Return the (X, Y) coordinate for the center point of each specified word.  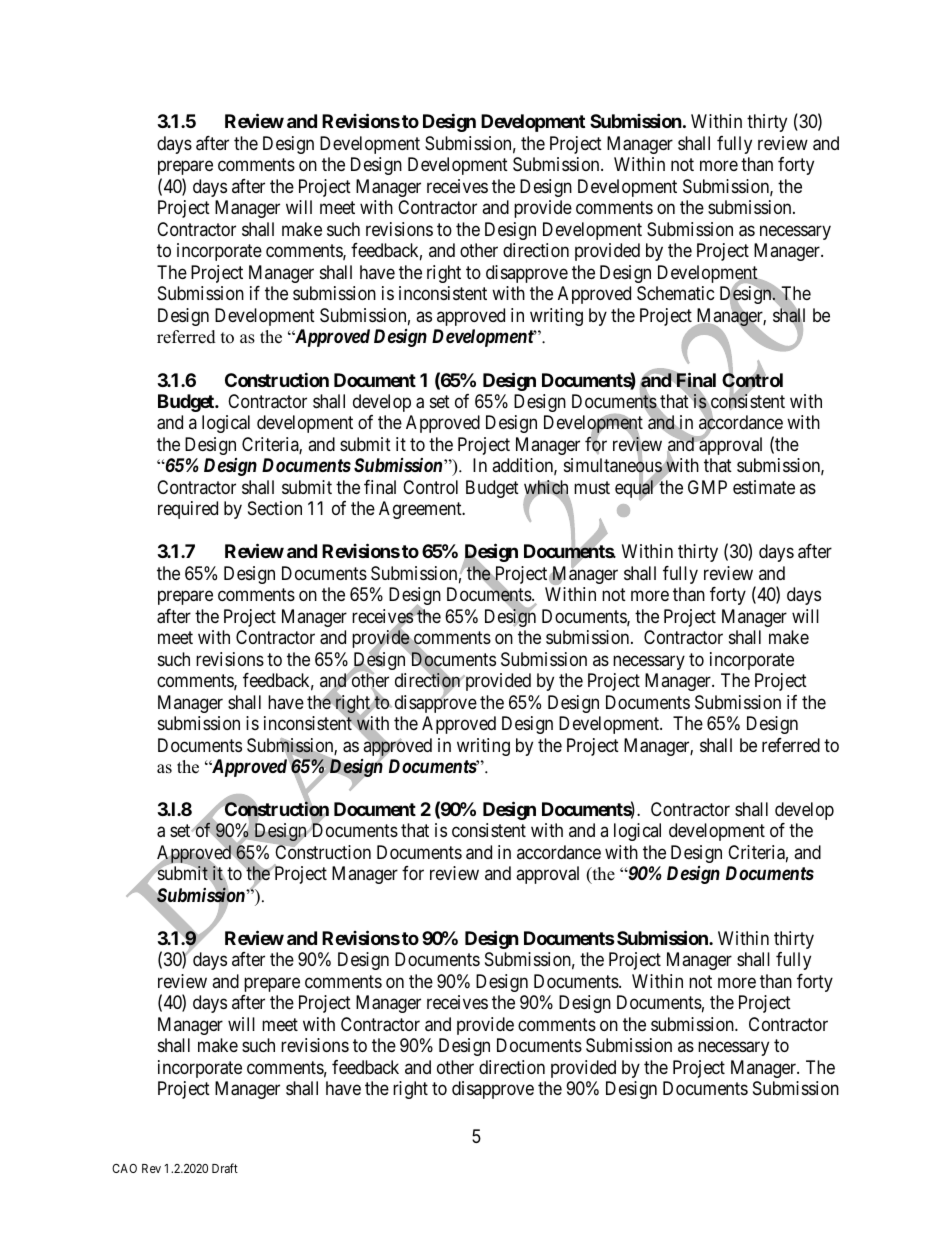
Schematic (676, 293)
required (188, 510)
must (592, 487)
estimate (764, 487)
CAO (124, 1168)
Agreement (421, 510)
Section (275, 508)
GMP (707, 487)
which (546, 488)
